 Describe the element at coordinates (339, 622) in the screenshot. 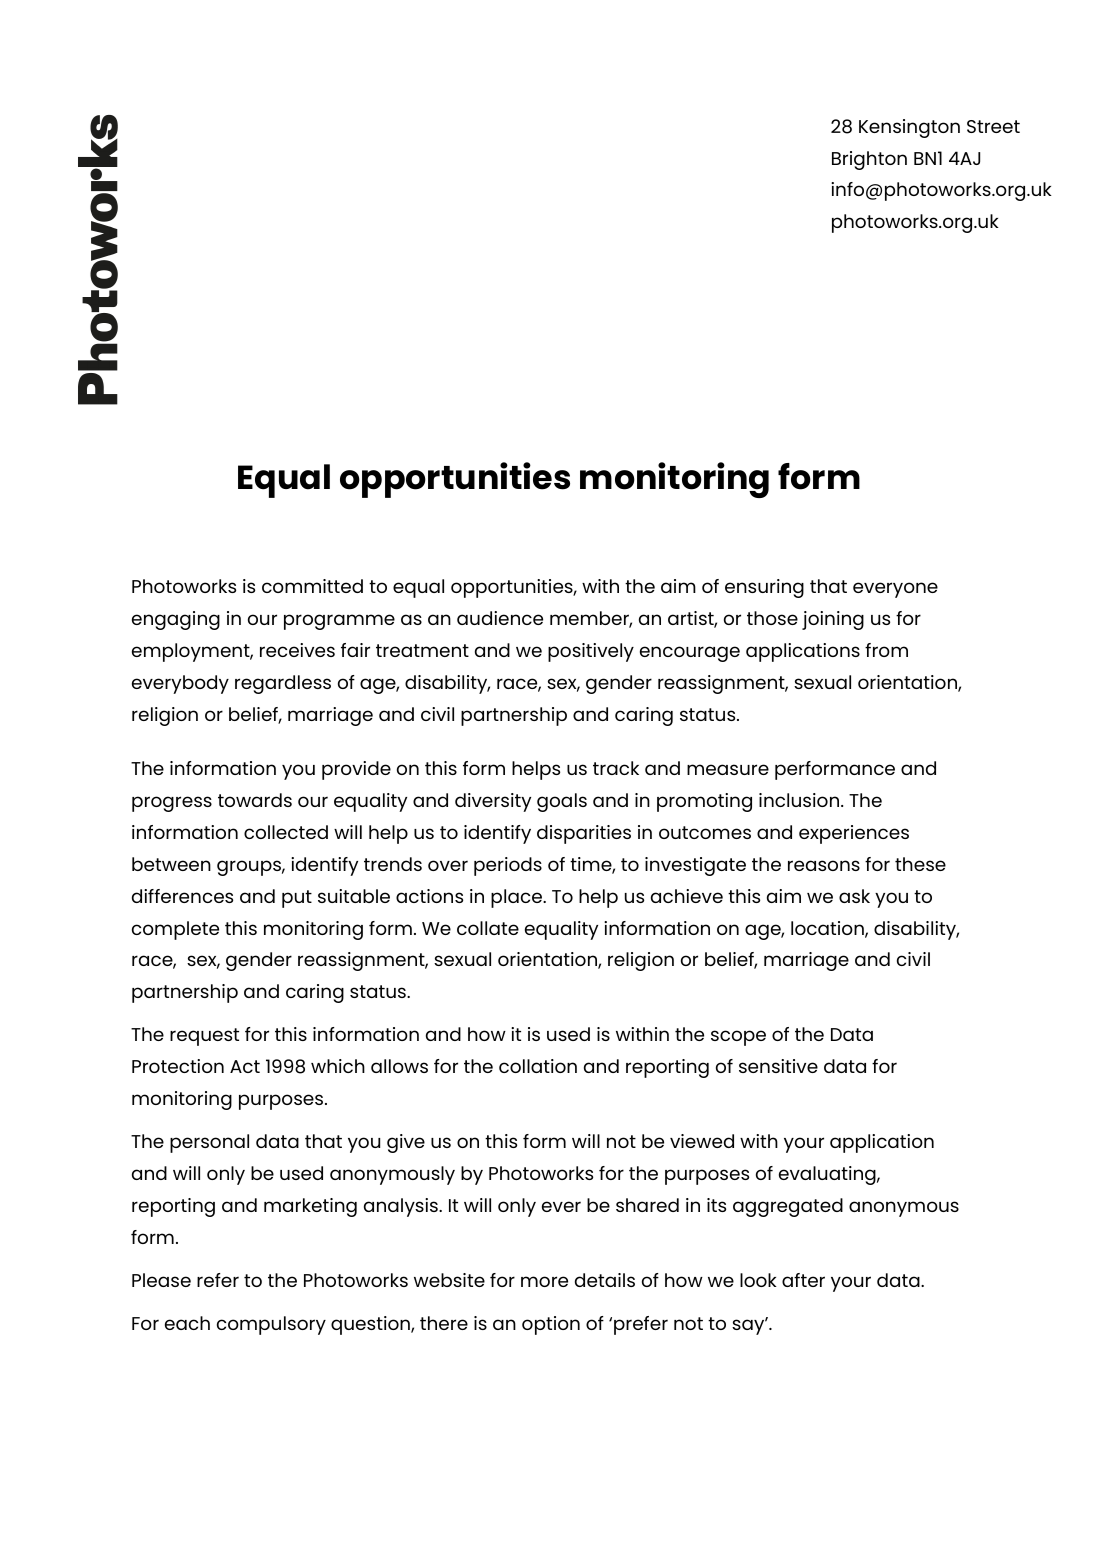

I see `programme` at that location.
